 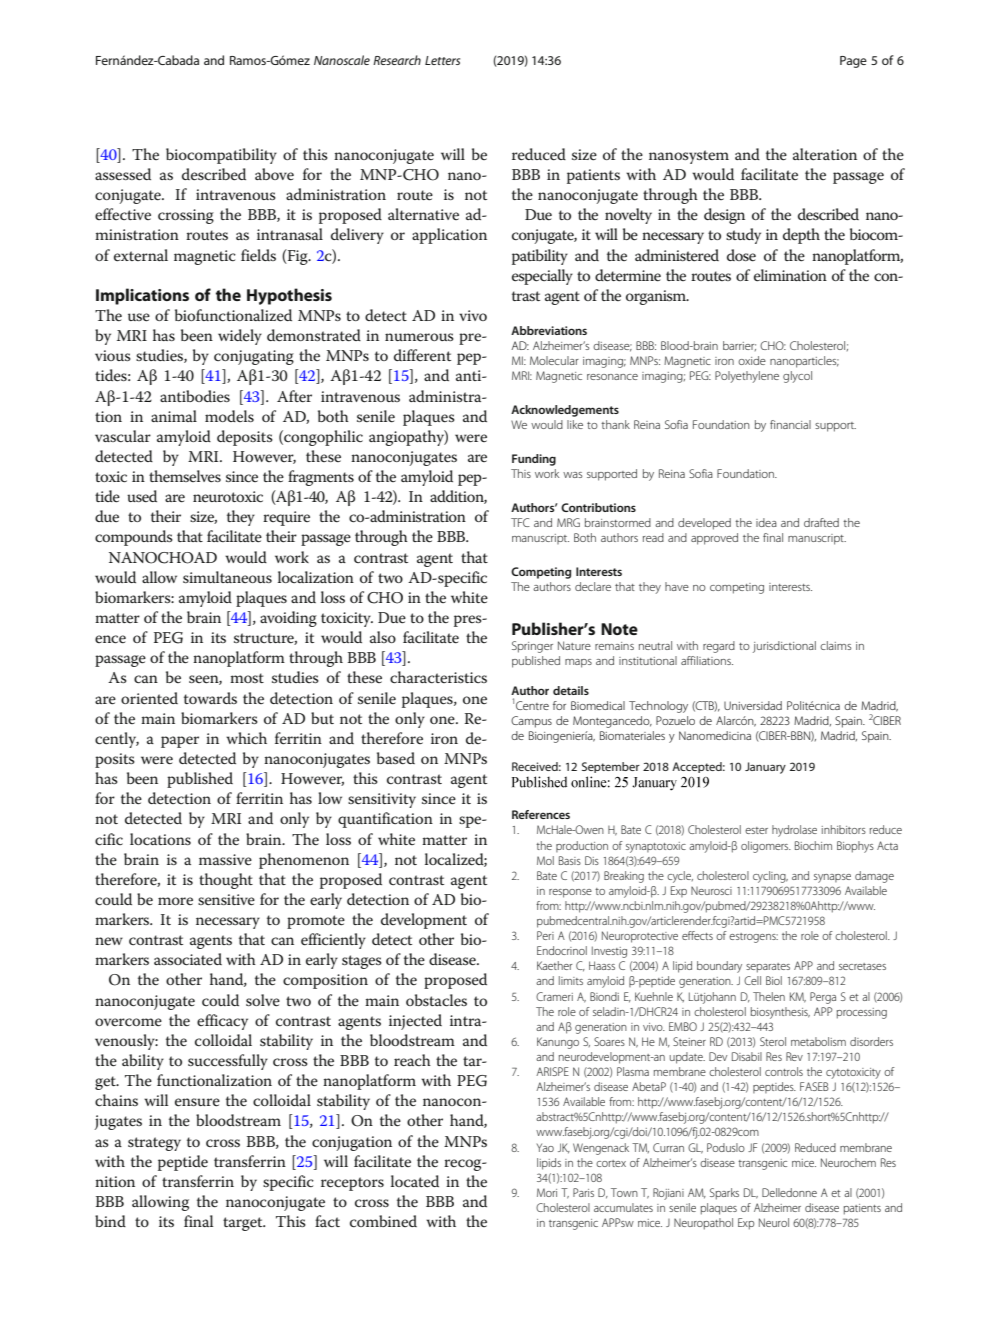 I want to click on sensitive, so click(x=226, y=900).
